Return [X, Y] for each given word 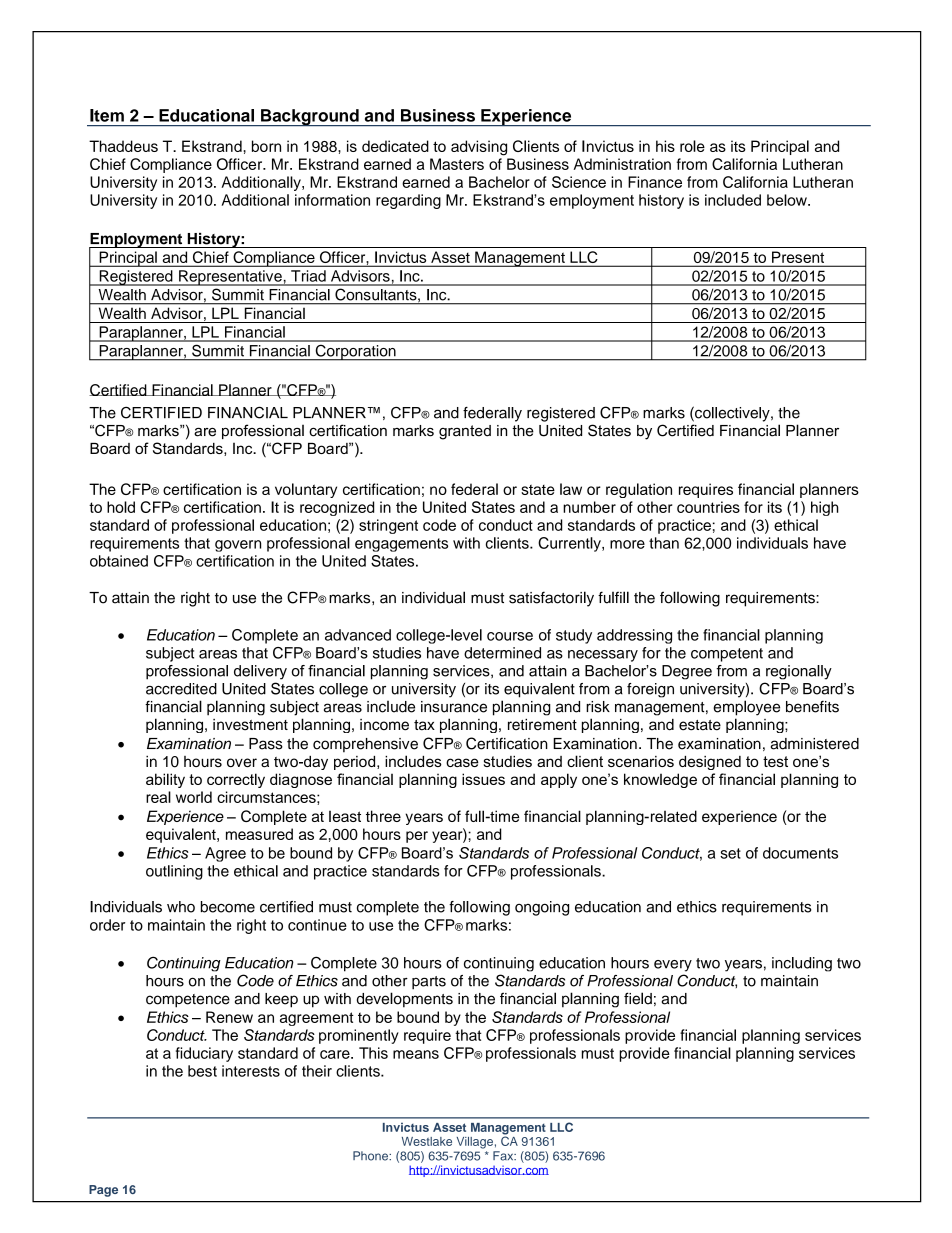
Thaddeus [123, 146]
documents [800, 853]
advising [479, 148]
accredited [181, 689]
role [692, 146]
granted [465, 432]
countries [708, 507]
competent [727, 655]
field [638, 998]
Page [103, 1191]
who [181, 907]
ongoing [542, 908]
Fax [504, 1156]
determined [502, 653]
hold [121, 507]
